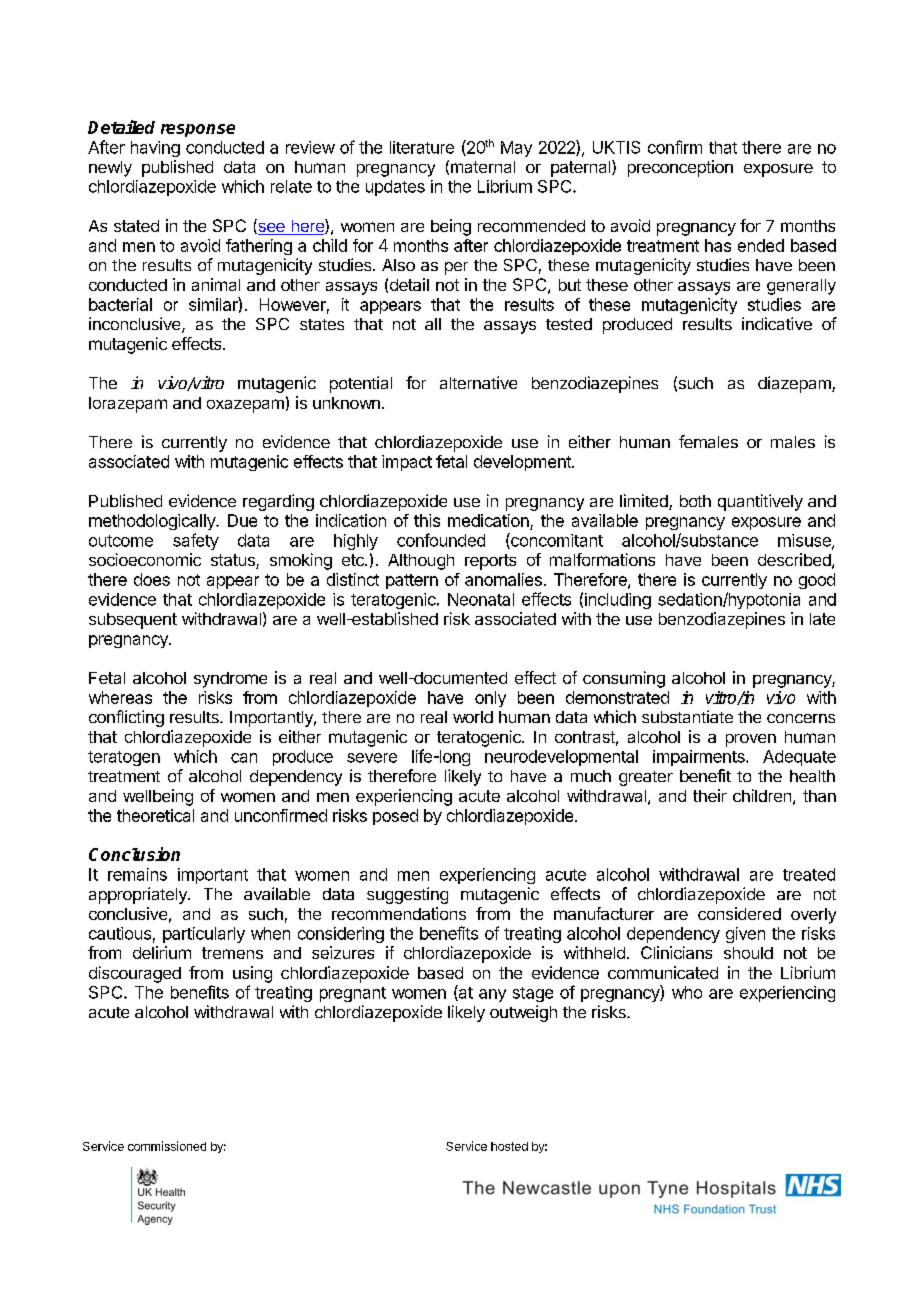 The width and height of the screenshot is (924, 1308). I want to click on hosted, so click(509, 1146).
